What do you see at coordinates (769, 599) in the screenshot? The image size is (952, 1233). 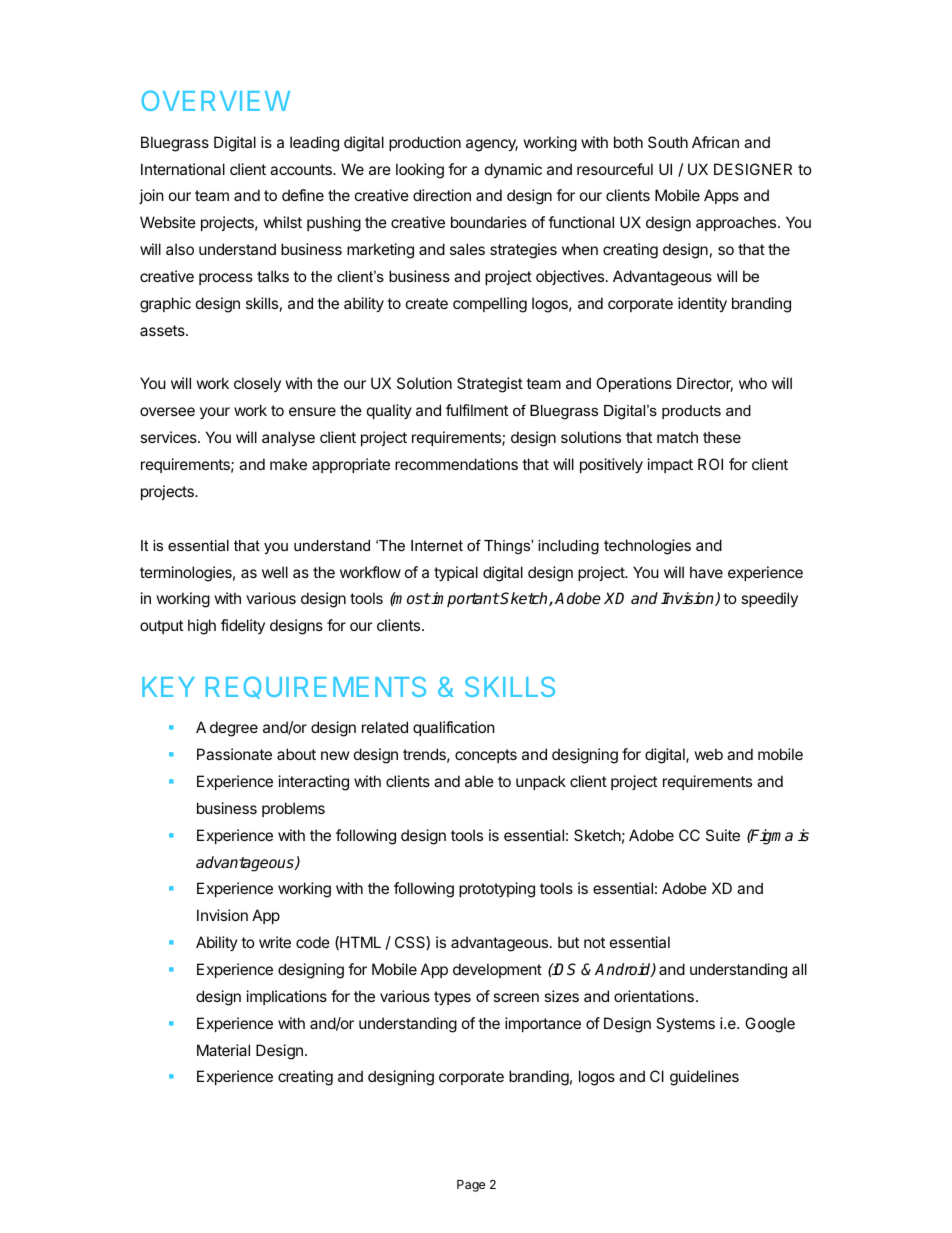 I see `speedily` at bounding box center [769, 599].
